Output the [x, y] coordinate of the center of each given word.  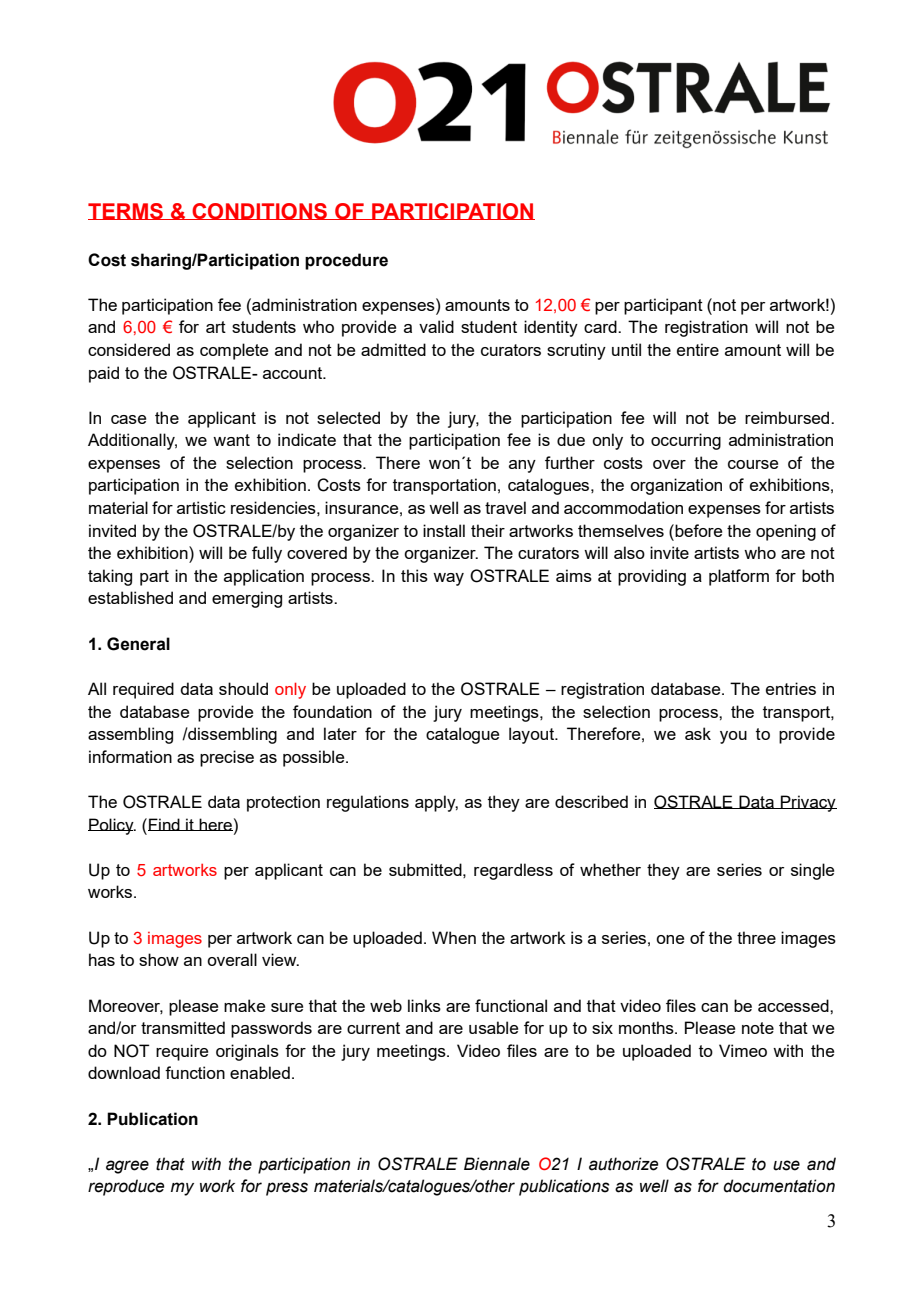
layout [533, 735]
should [243, 688]
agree [127, 1167]
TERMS [126, 211]
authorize [623, 1164]
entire [698, 349]
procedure [346, 261]
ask [698, 733]
